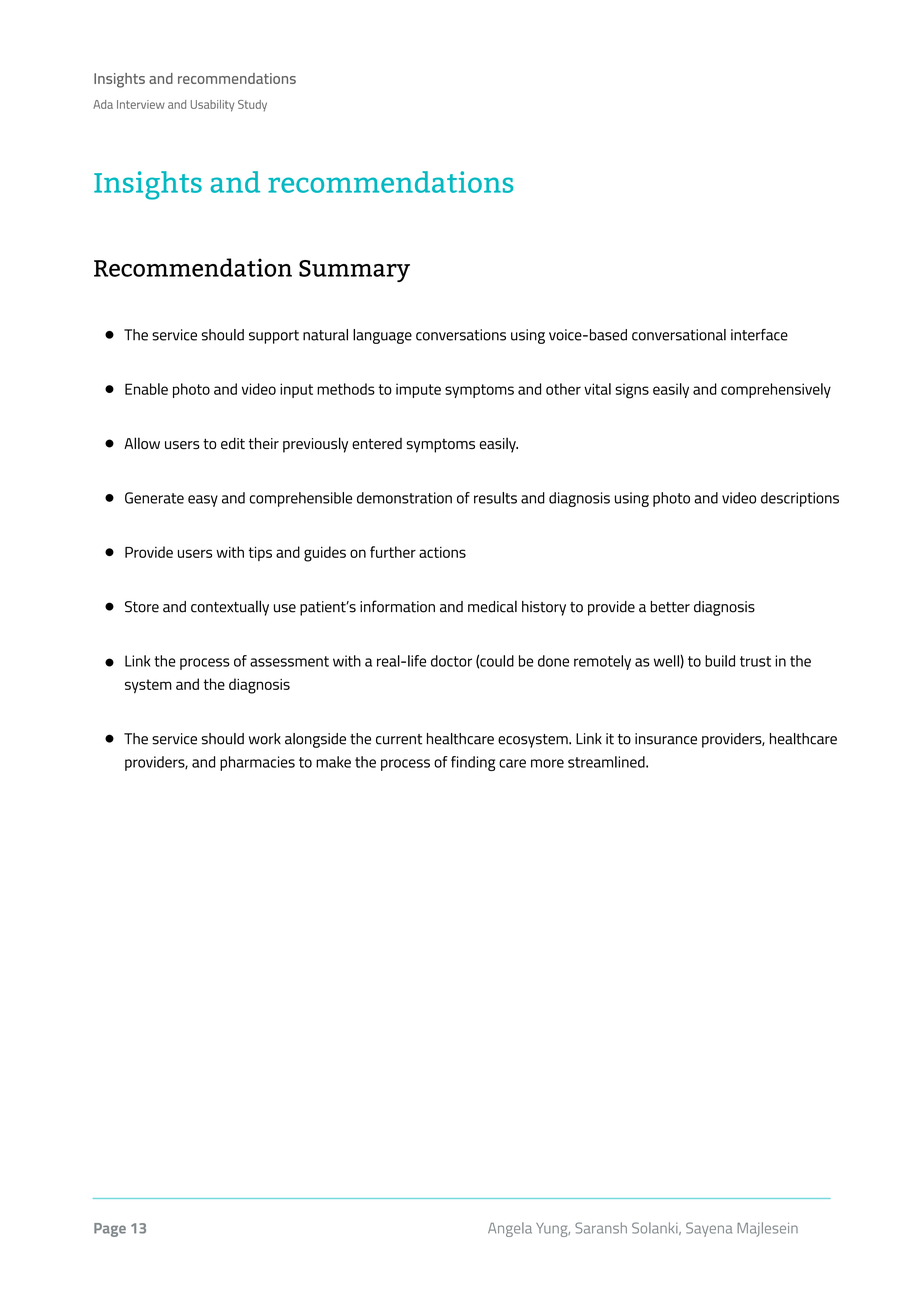  I want to click on build, so click(720, 661).
